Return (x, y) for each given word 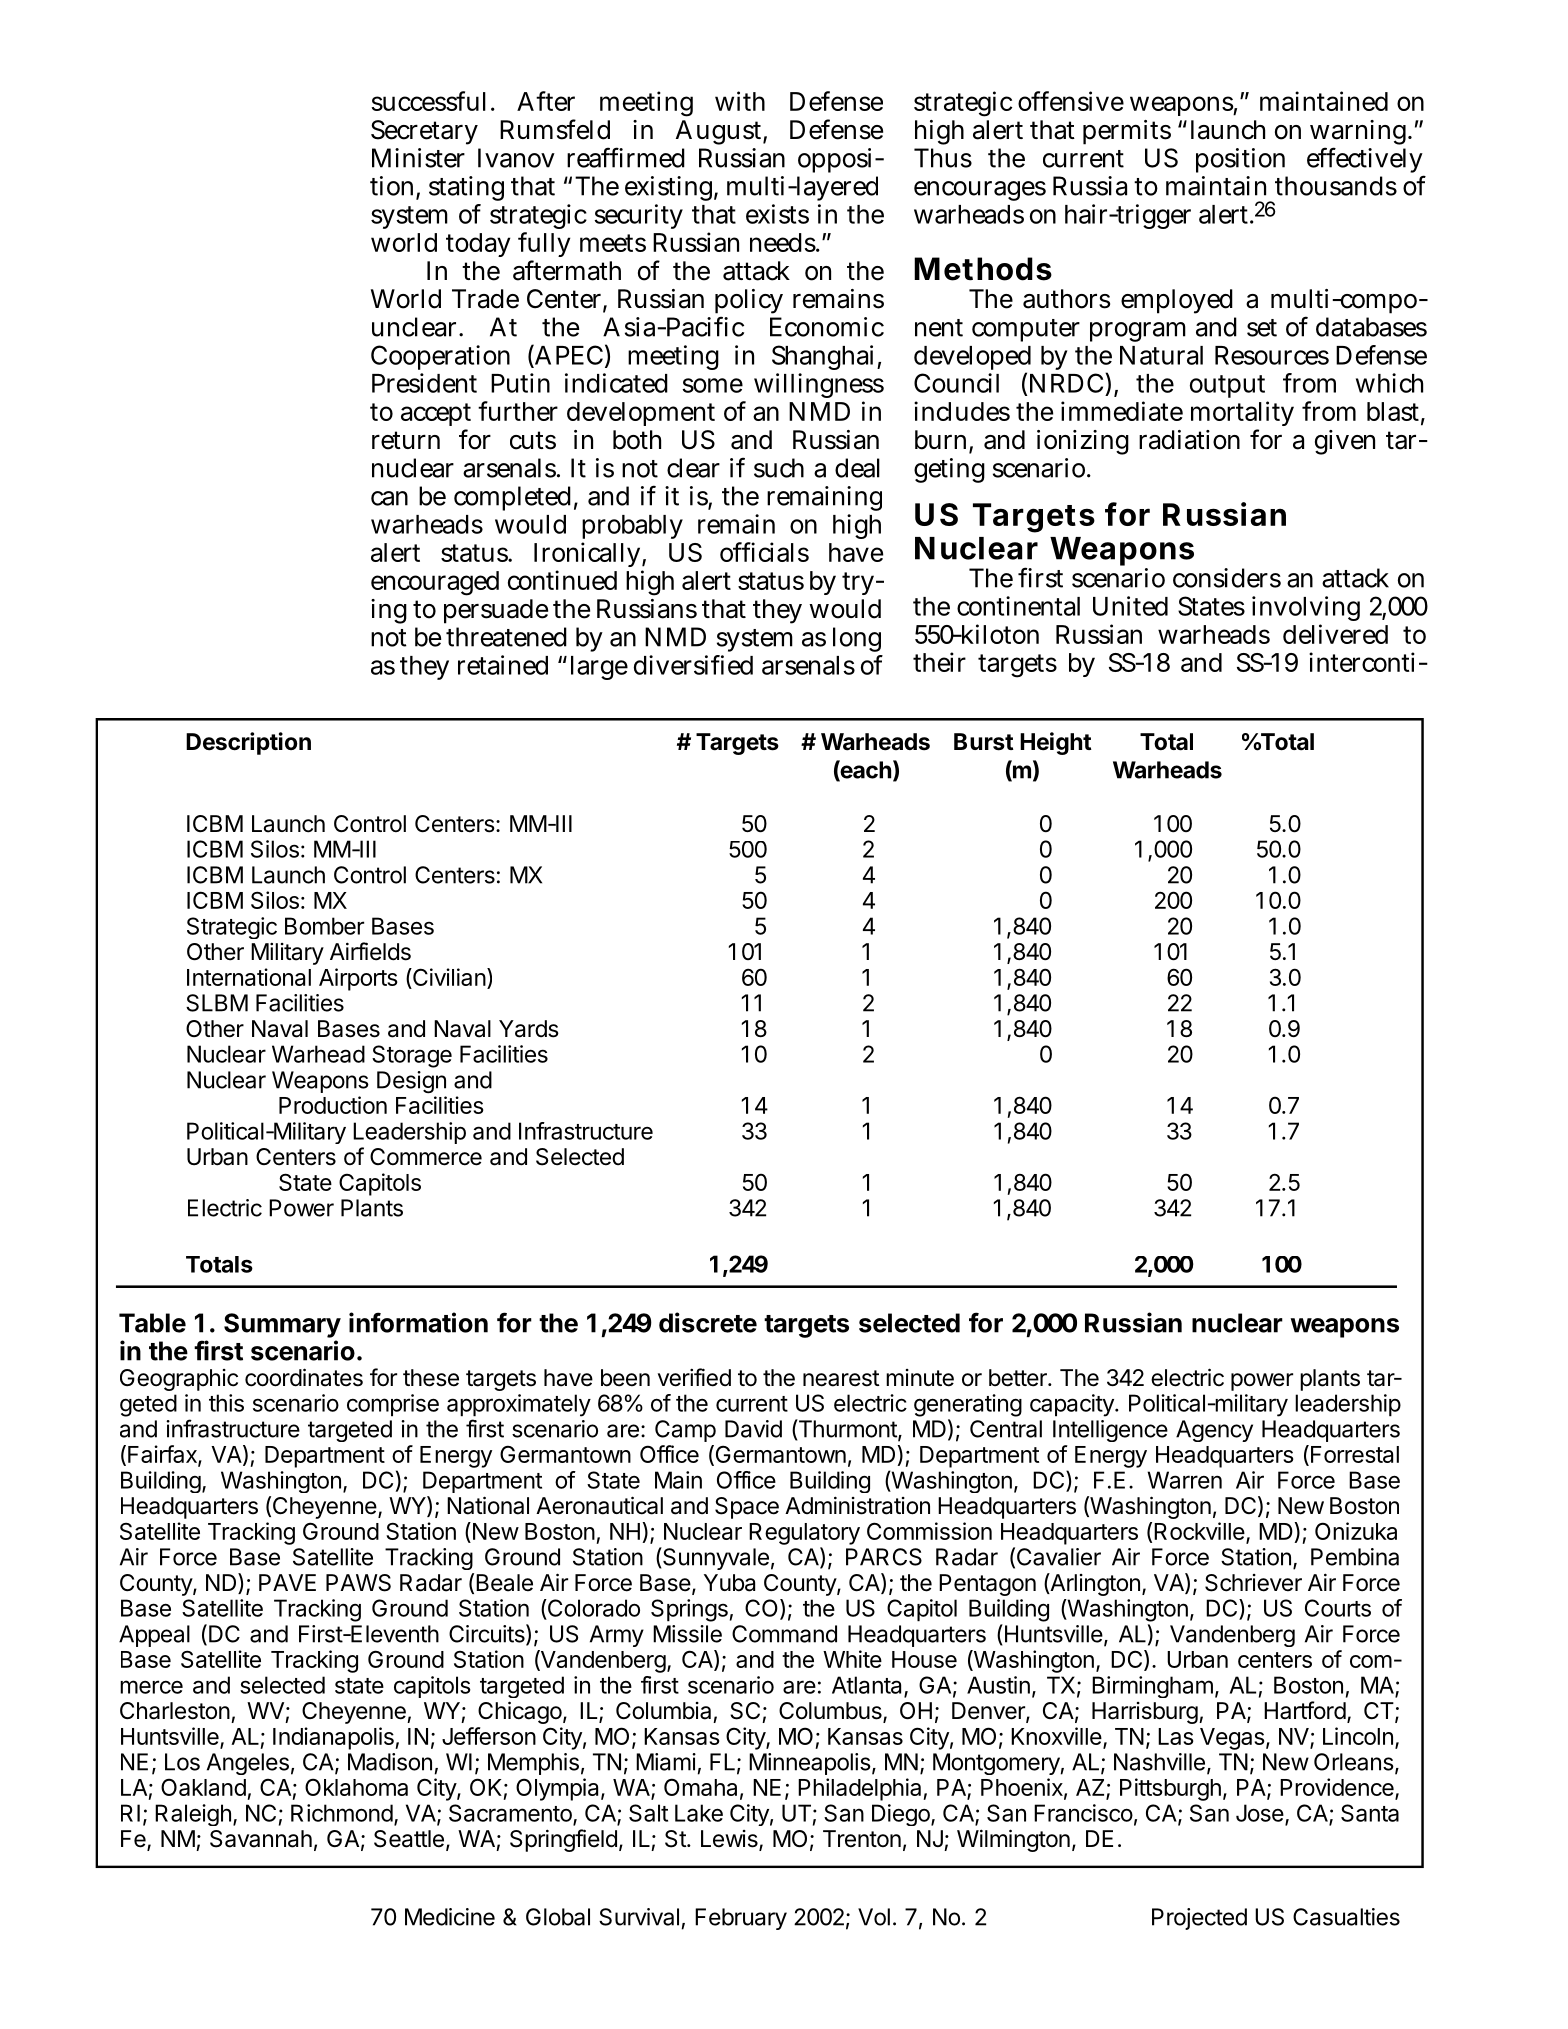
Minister (418, 158)
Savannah (261, 1839)
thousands (1336, 186)
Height (1056, 743)
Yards (529, 1029)
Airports (358, 979)
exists (777, 214)
